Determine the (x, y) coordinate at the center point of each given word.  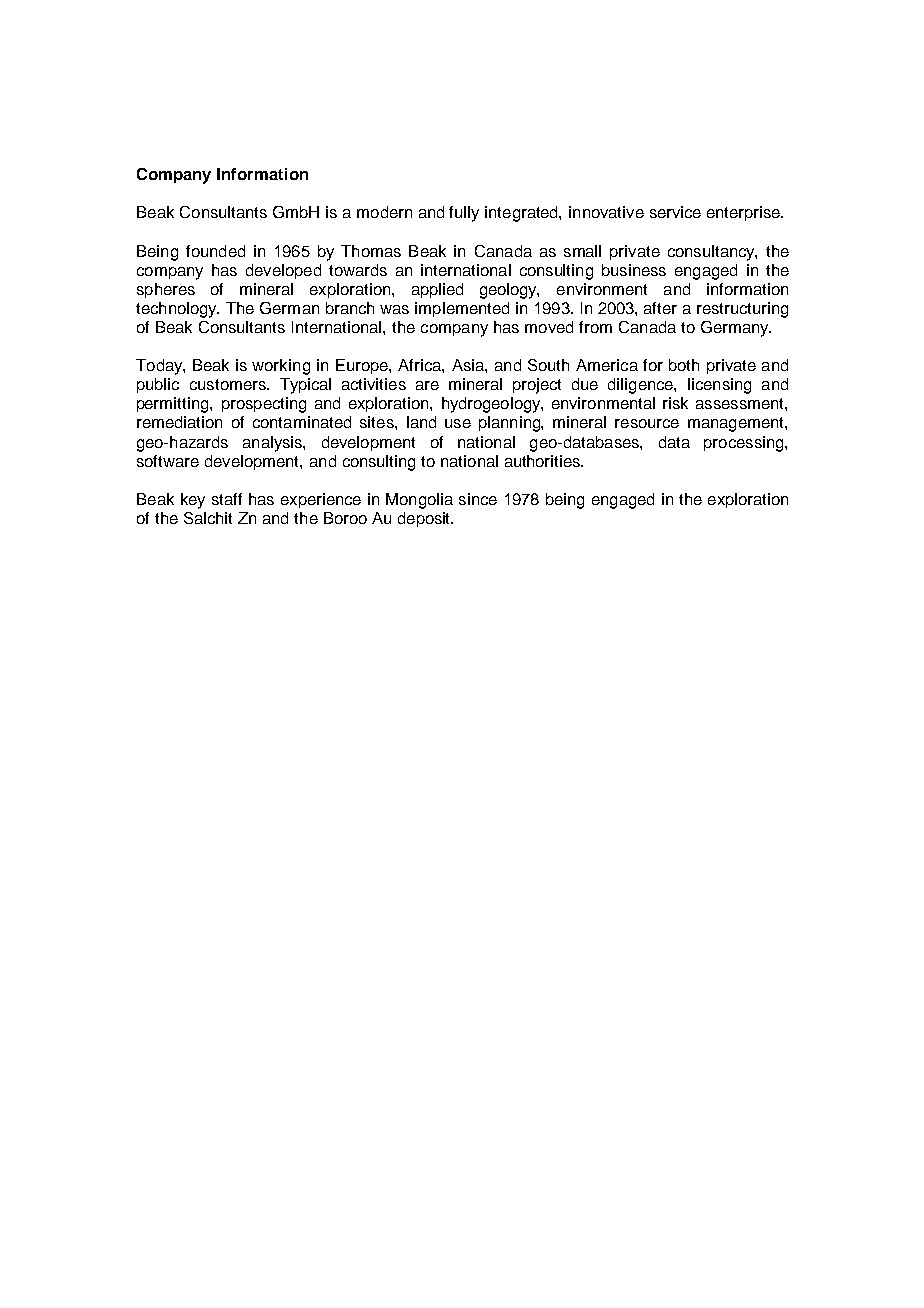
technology (177, 310)
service (675, 212)
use (458, 423)
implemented (462, 309)
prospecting (264, 405)
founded (215, 251)
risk (675, 403)
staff (227, 499)
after (660, 308)
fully (464, 214)
